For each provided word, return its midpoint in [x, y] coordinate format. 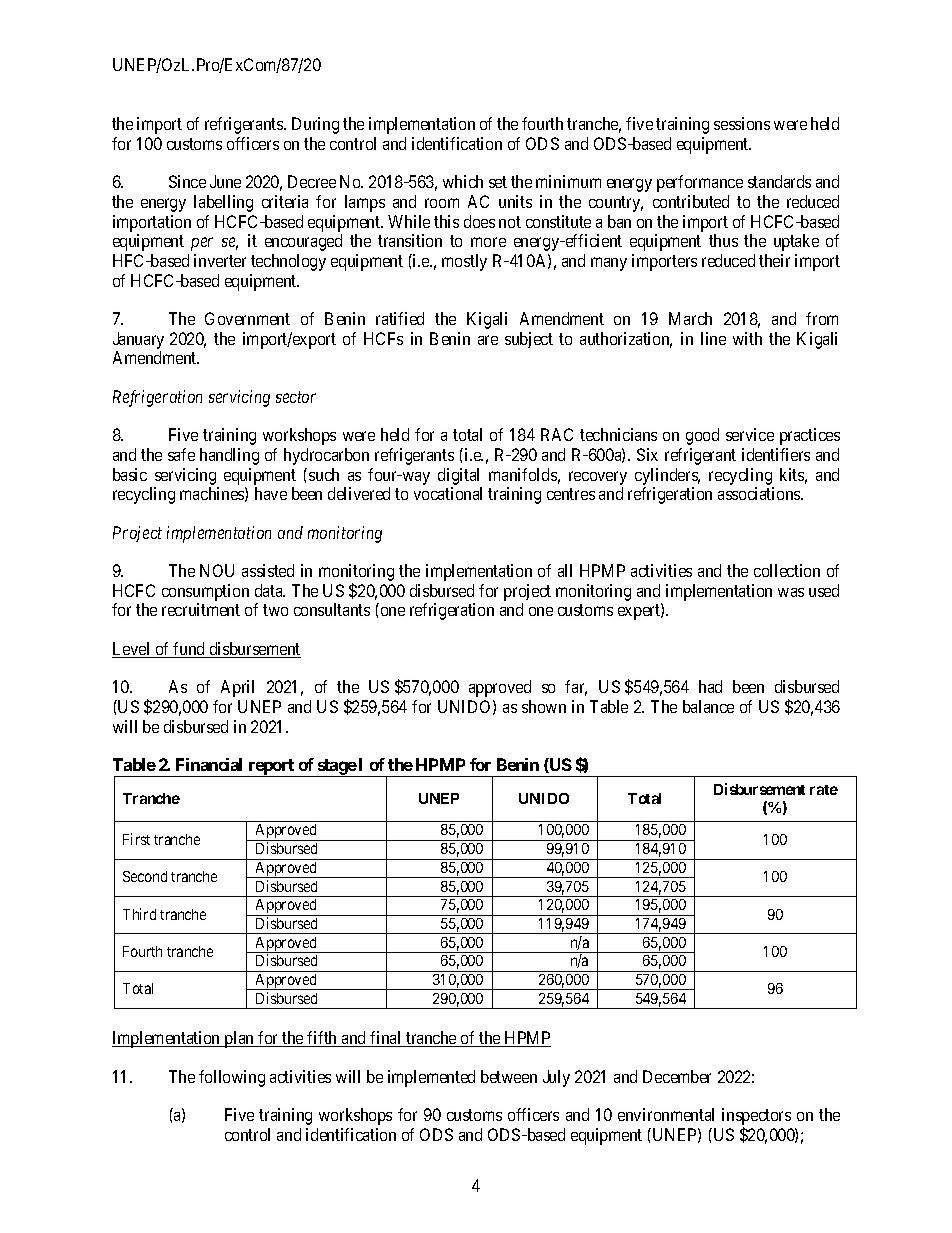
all [565, 570]
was [791, 592]
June [225, 181]
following [232, 1078]
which [463, 181]
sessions [742, 123]
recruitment [201, 609]
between [509, 1076]
